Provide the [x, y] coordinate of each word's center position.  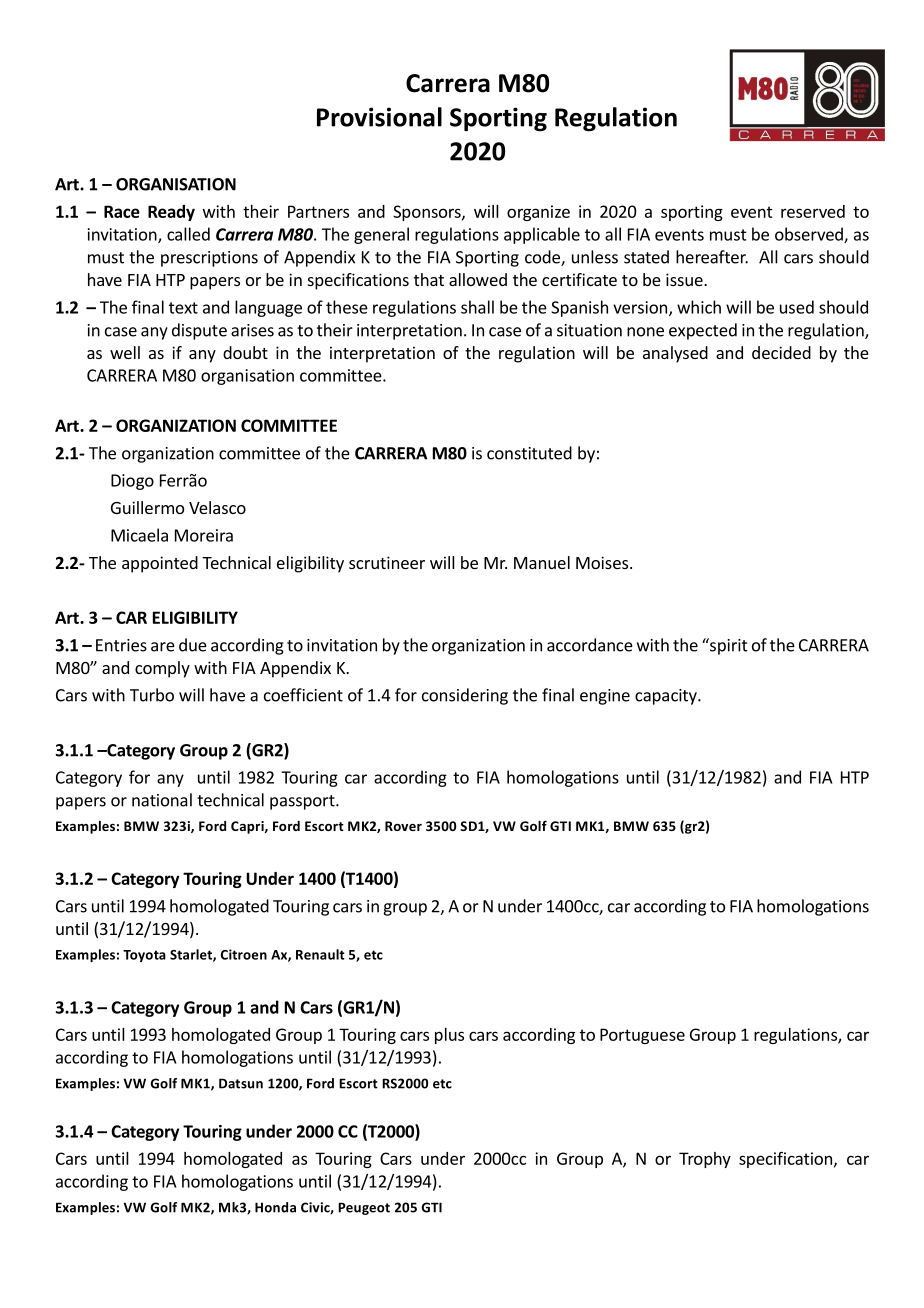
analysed [675, 354]
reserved [813, 211]
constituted [529, 453]
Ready [171, 213]
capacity [667, 697]
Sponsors [428, 213]
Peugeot [364, 1208]
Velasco [217, 507]
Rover [403, 826]
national [162, 800]
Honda [275, 1207]
